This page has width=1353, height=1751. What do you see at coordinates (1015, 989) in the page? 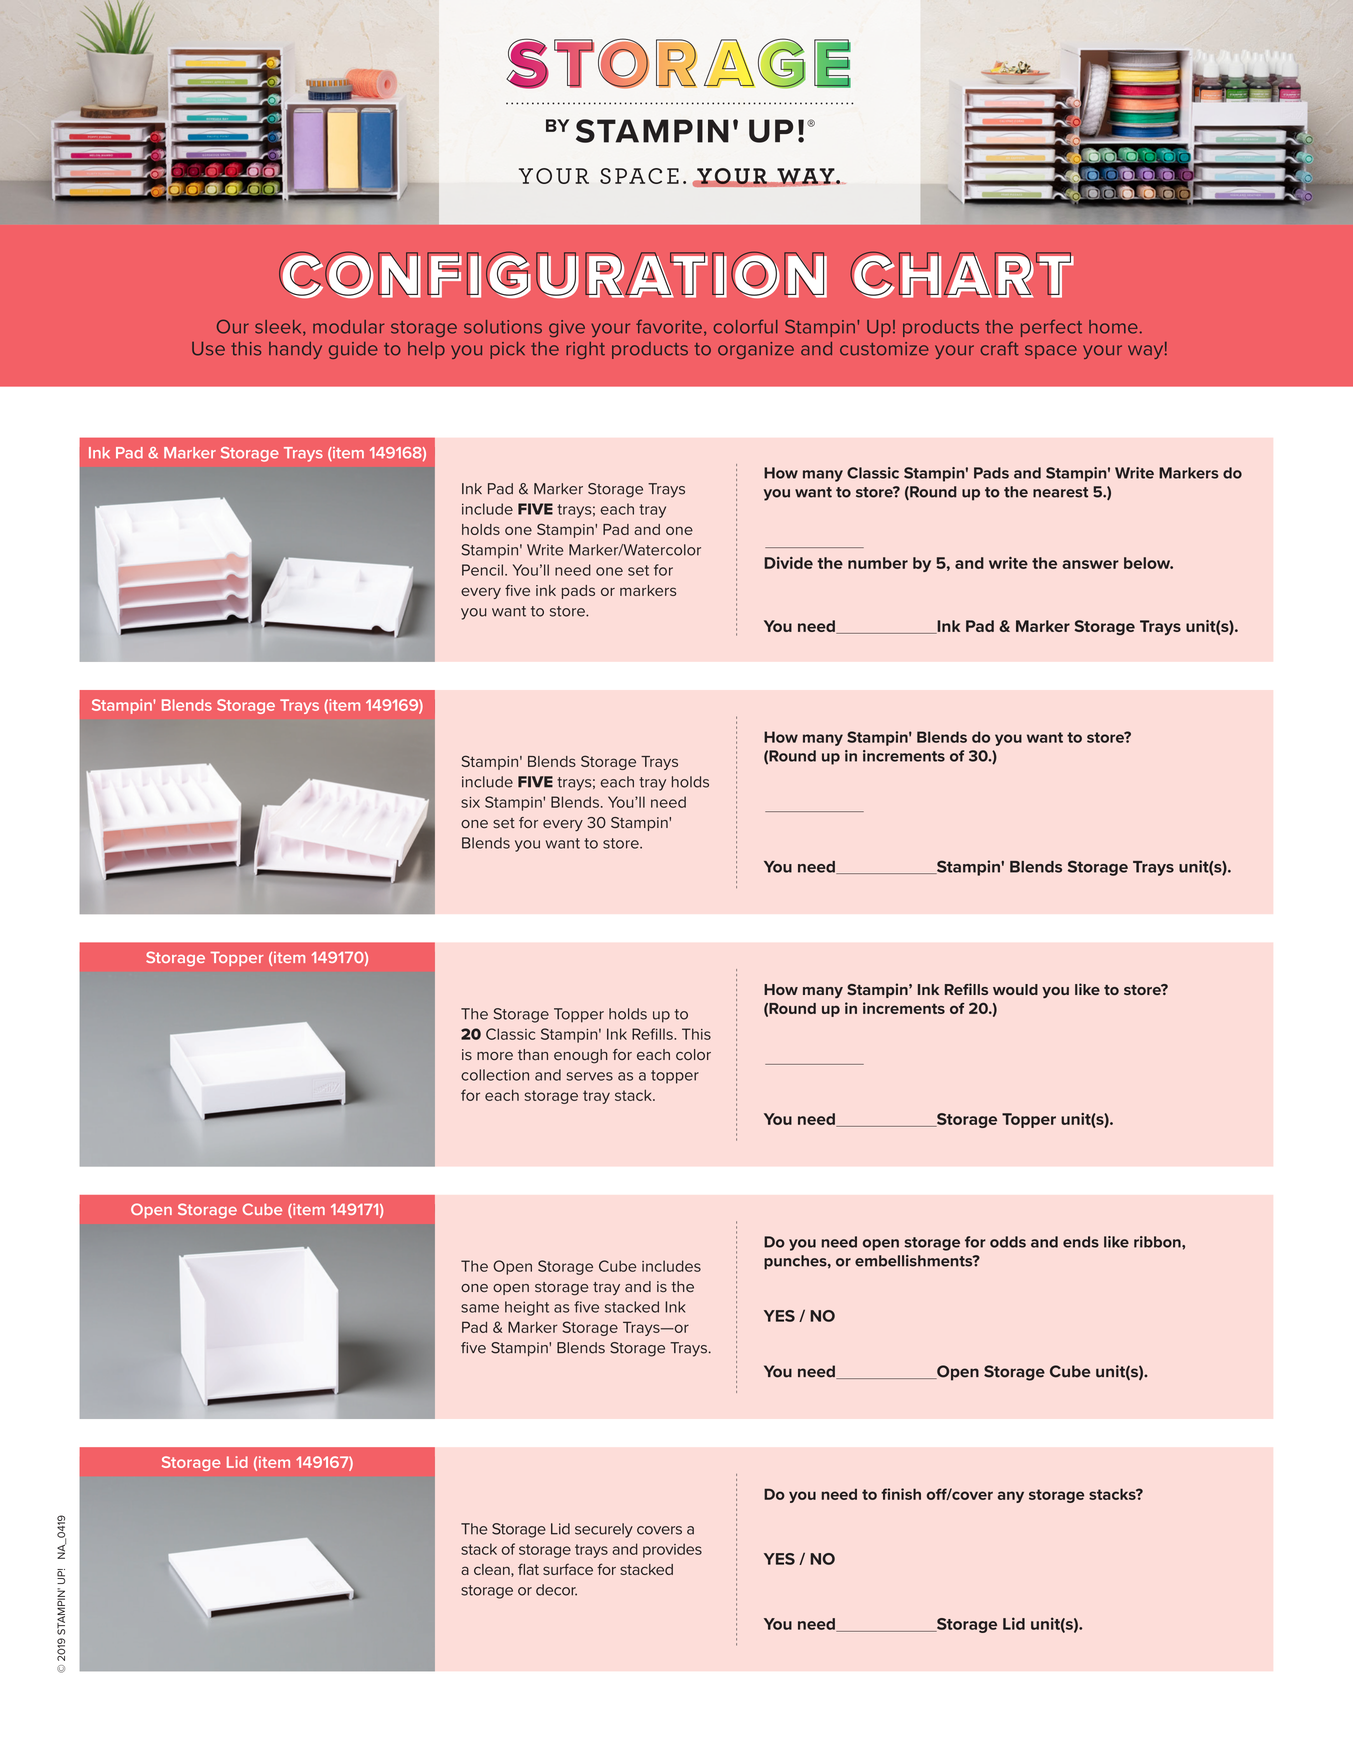
I see `would` at bounding box center [1015, 989].
